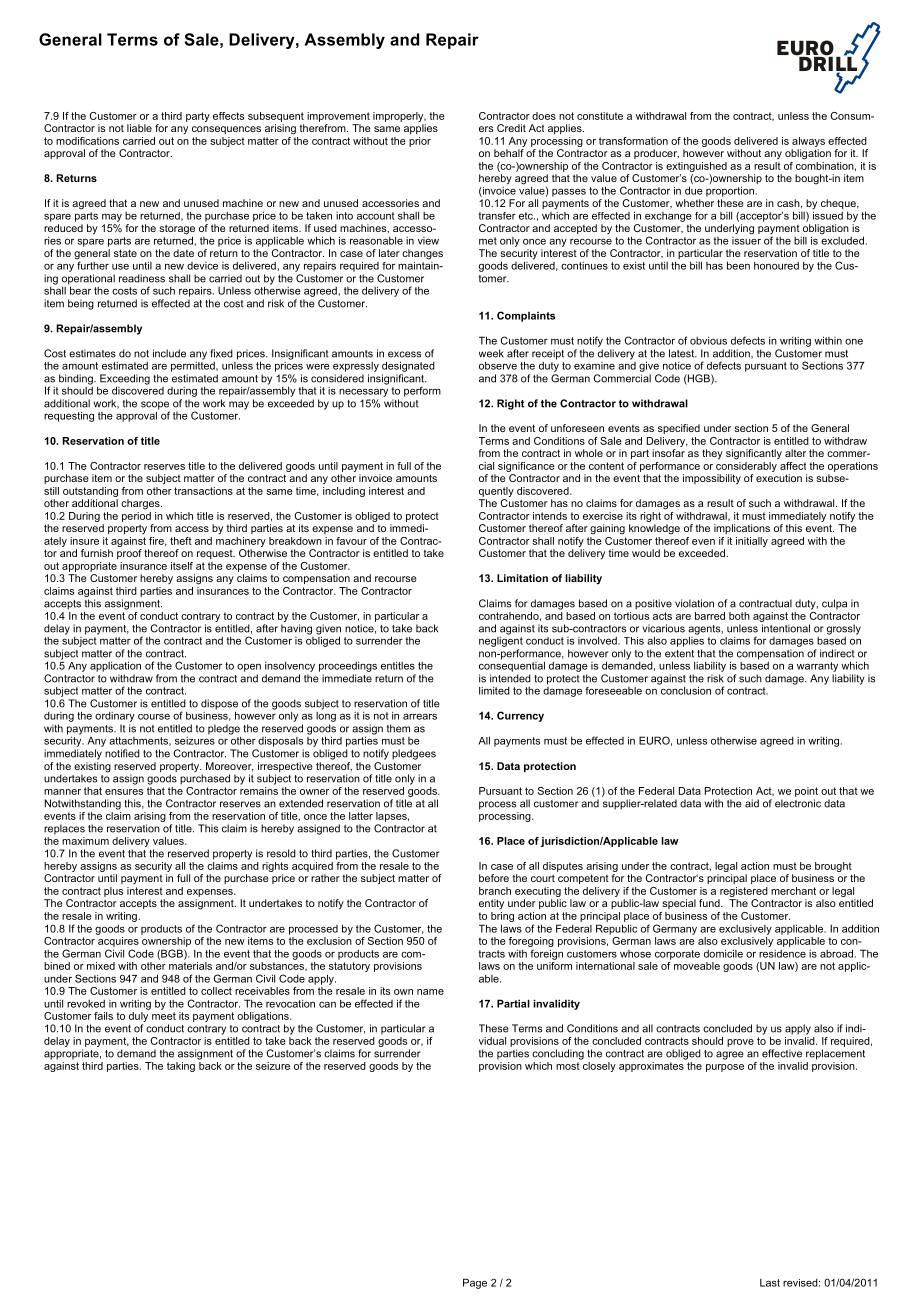  I want to click on Page, so click(475, 1283).
